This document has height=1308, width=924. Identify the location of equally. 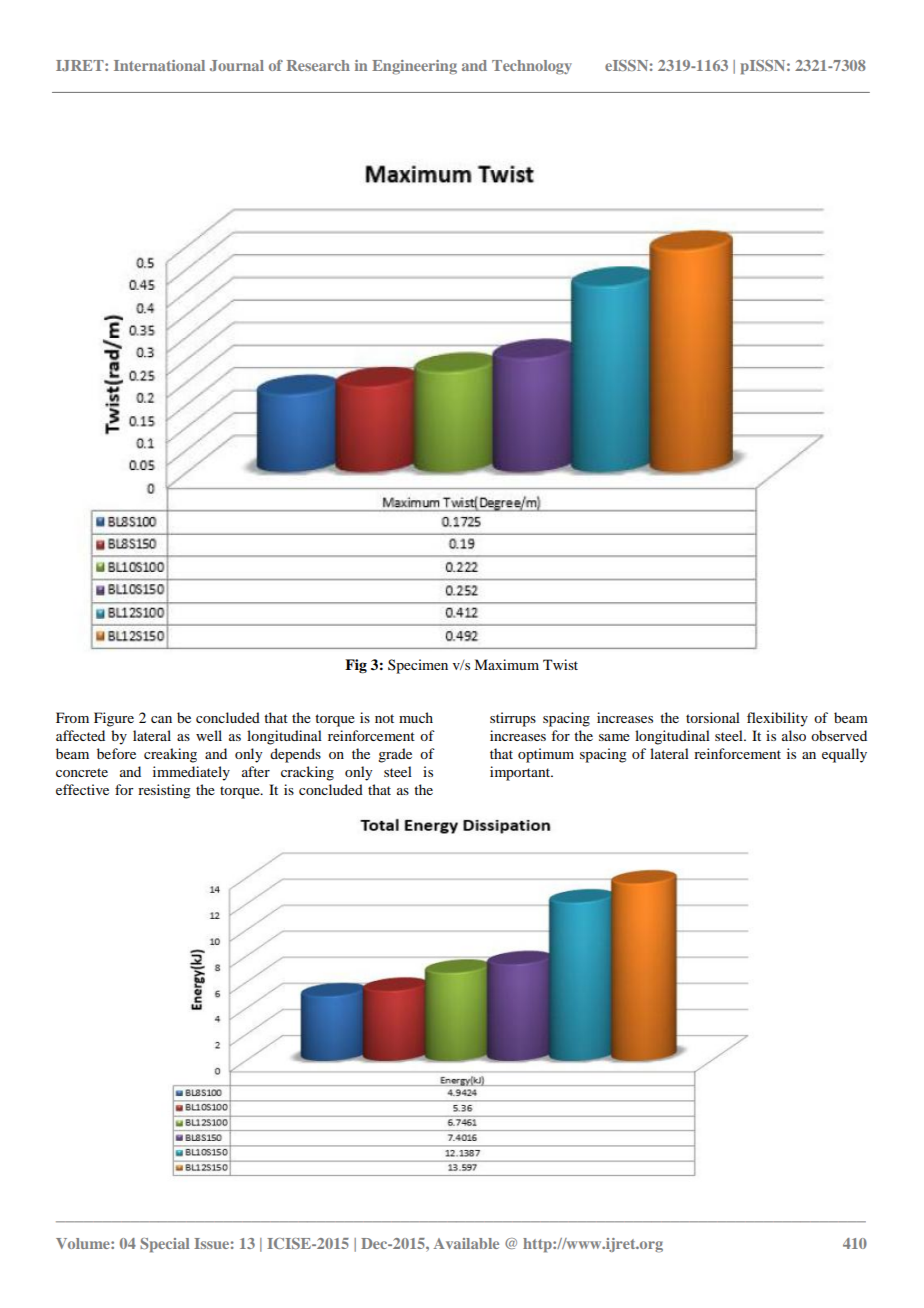
(844, 755).
